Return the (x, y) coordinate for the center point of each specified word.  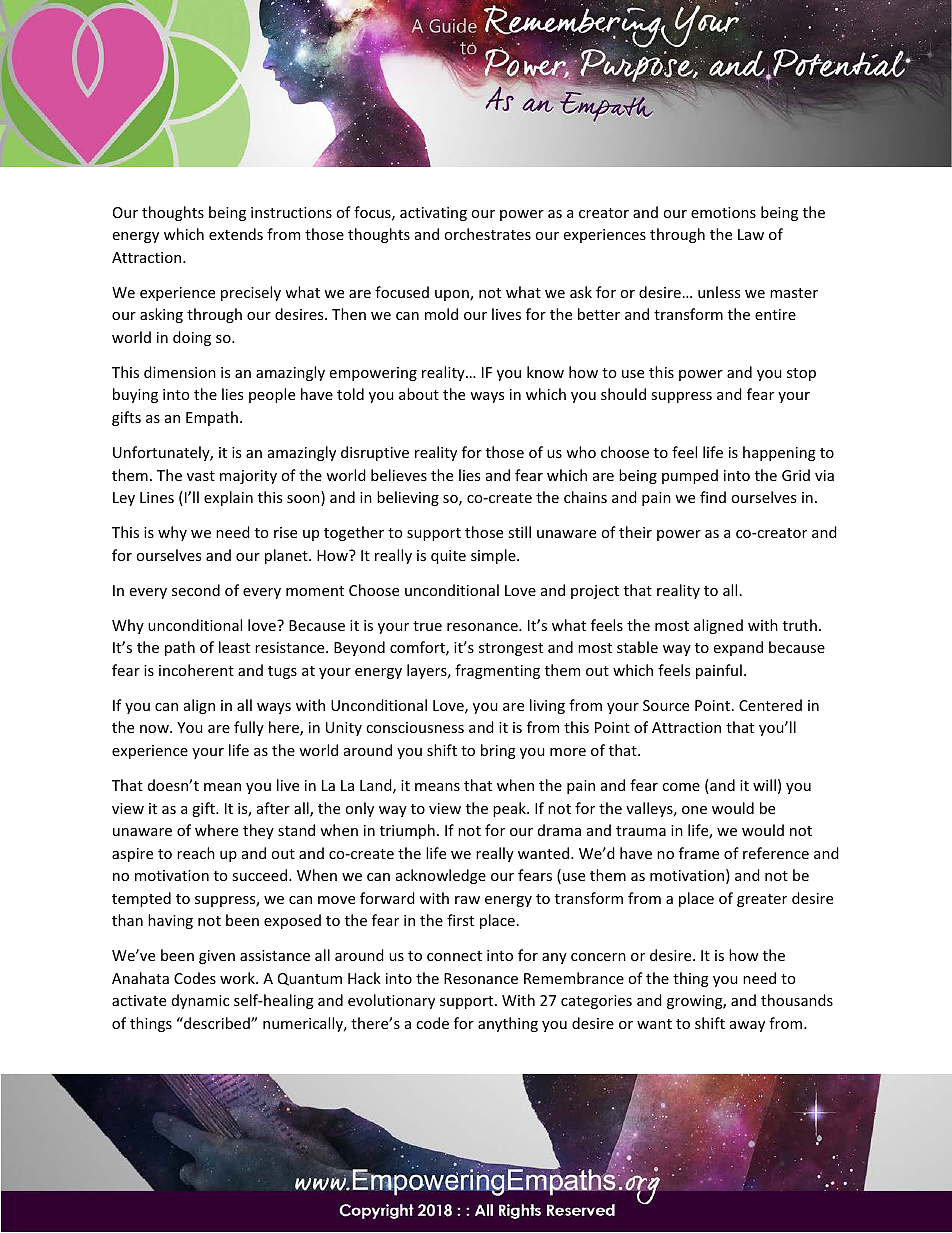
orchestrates (487, 234)
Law (751, 234)
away (747, 1026)
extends (236, 234)
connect (454, 956)
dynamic (200, 1001)
